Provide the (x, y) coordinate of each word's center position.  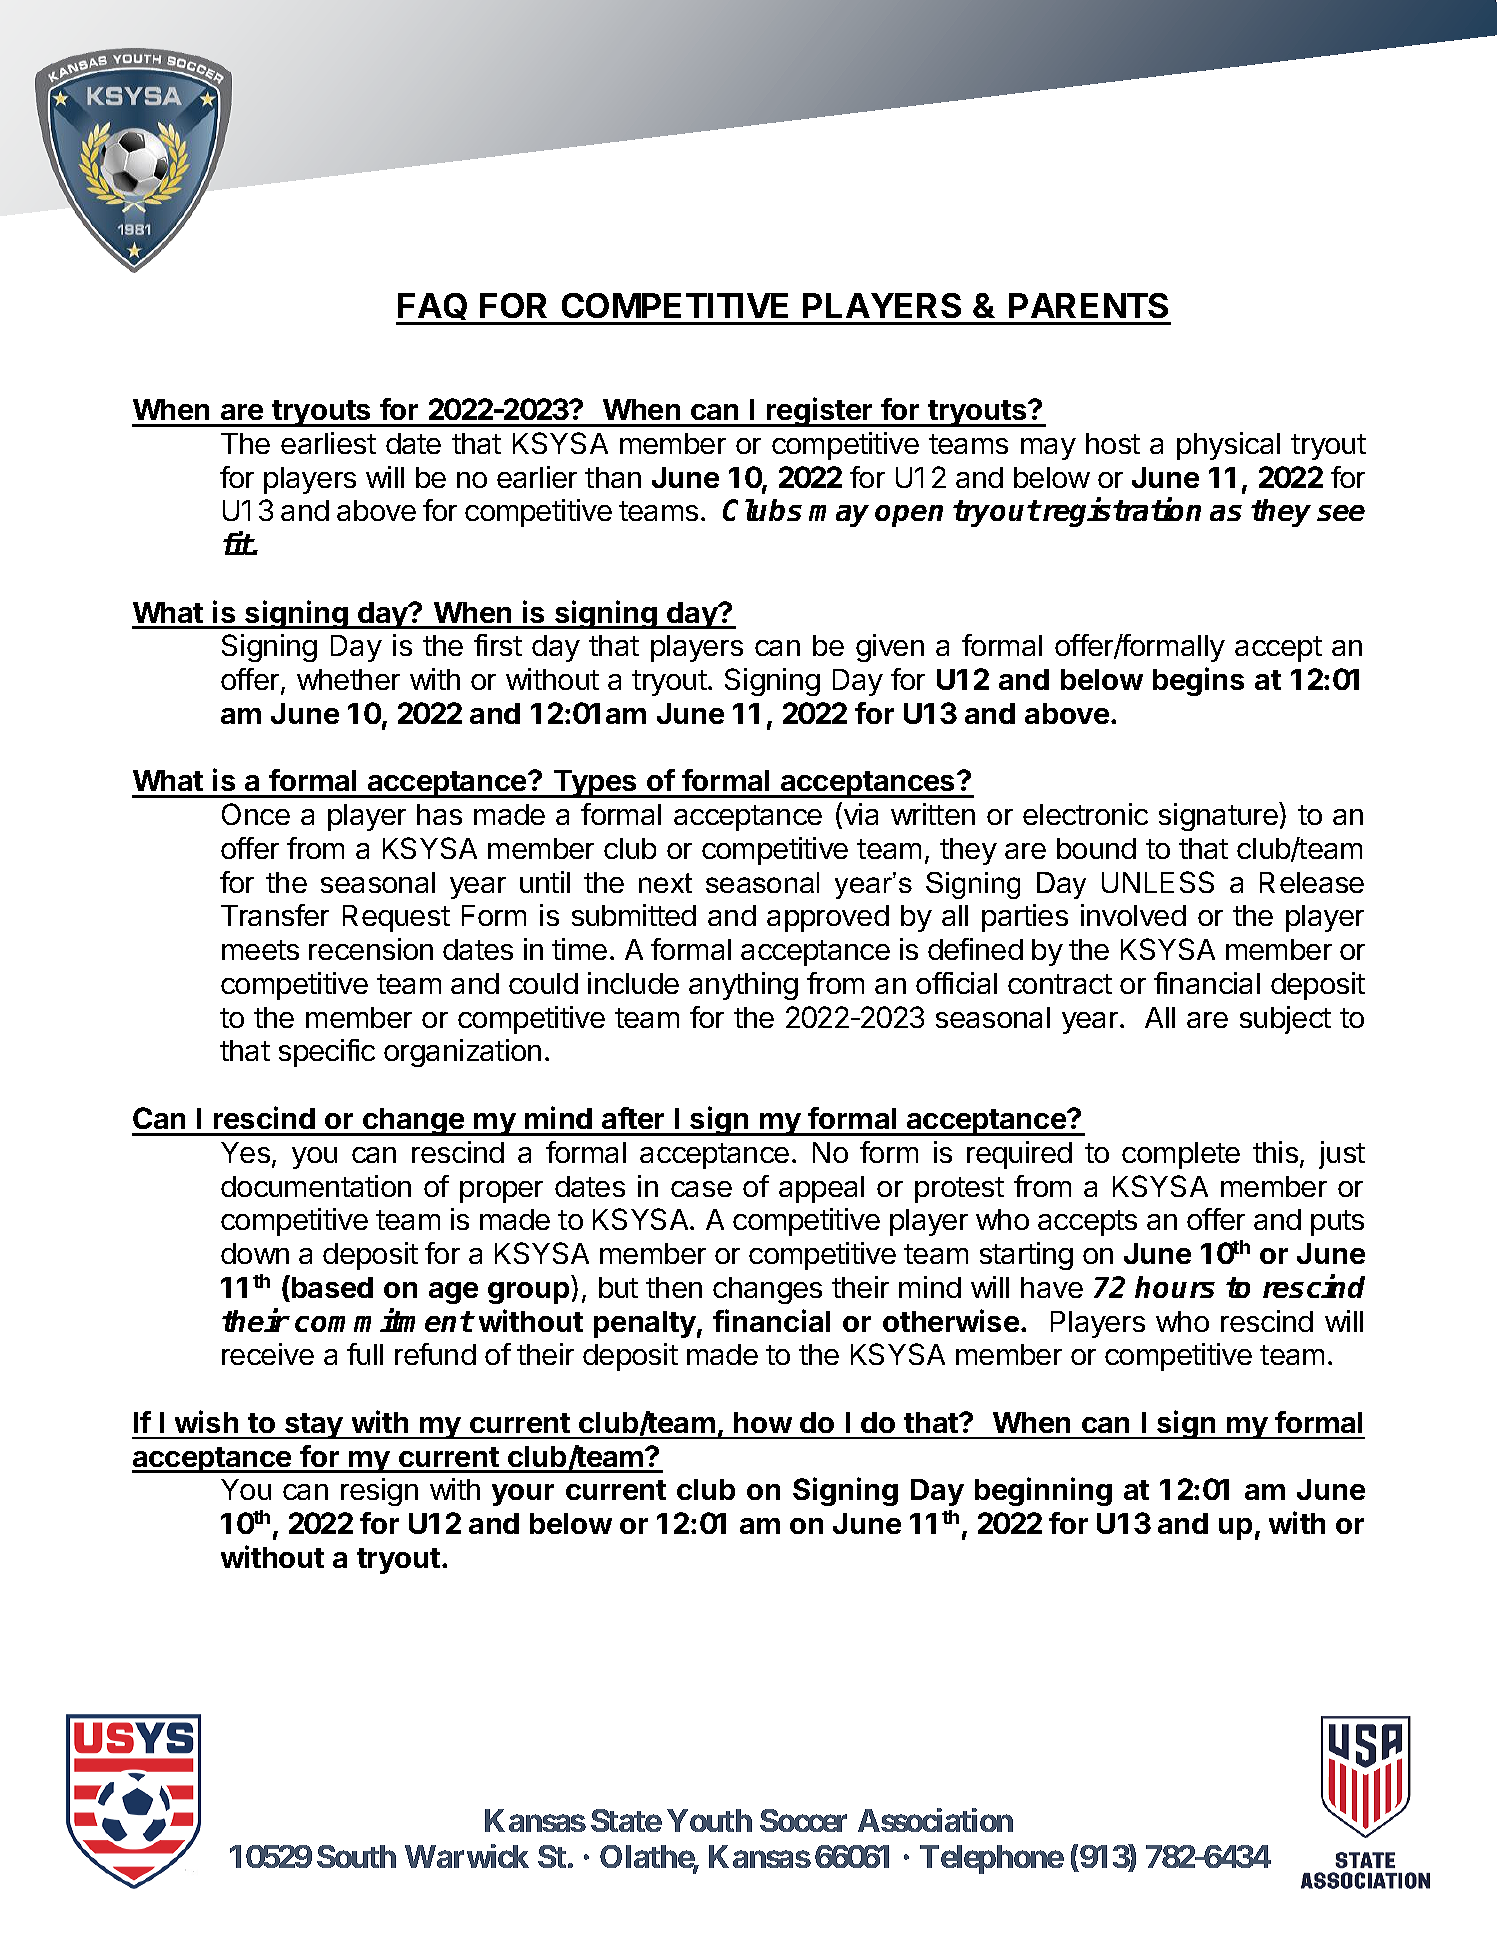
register (820, 412)
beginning (1043, 1491)
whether (348, 679)
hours (1175, 1287)
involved (1133, 915)
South (356, 1856)
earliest (328, 443)
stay (314, 1426)
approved (828, 918)
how (763, 1422)
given (890, 648)
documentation (316, 1186)
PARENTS (1088, 305)
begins (1198, 681)
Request (396, 918)
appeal (821, 1189)
